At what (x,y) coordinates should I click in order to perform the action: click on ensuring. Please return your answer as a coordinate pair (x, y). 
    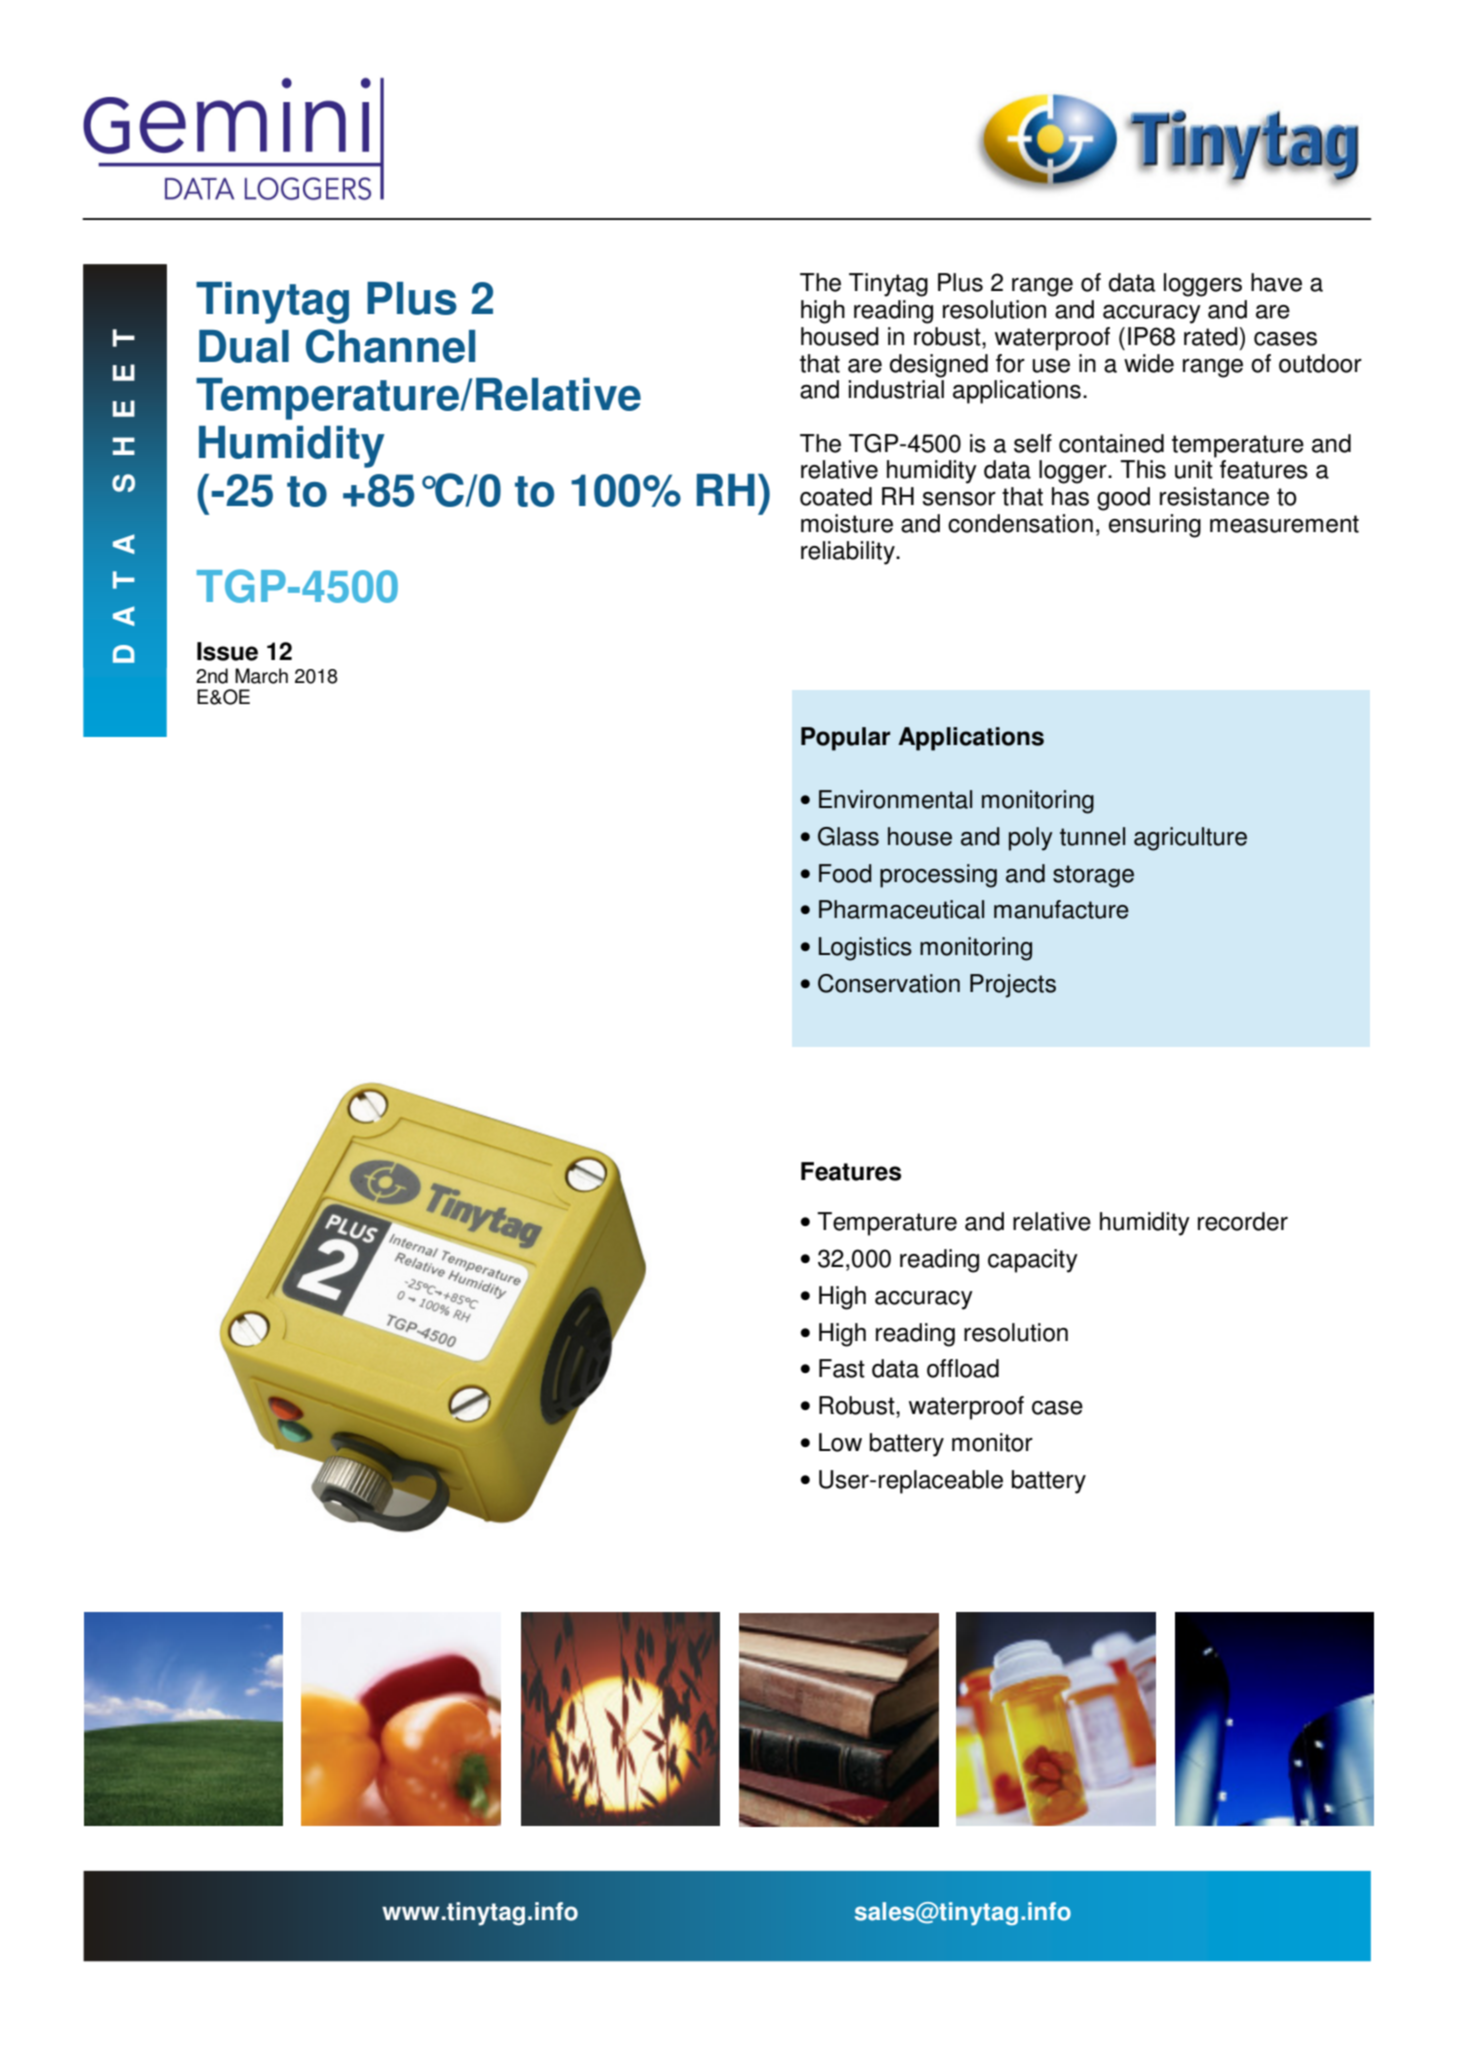
    Looking at the image, I should click on (1155, 526).
